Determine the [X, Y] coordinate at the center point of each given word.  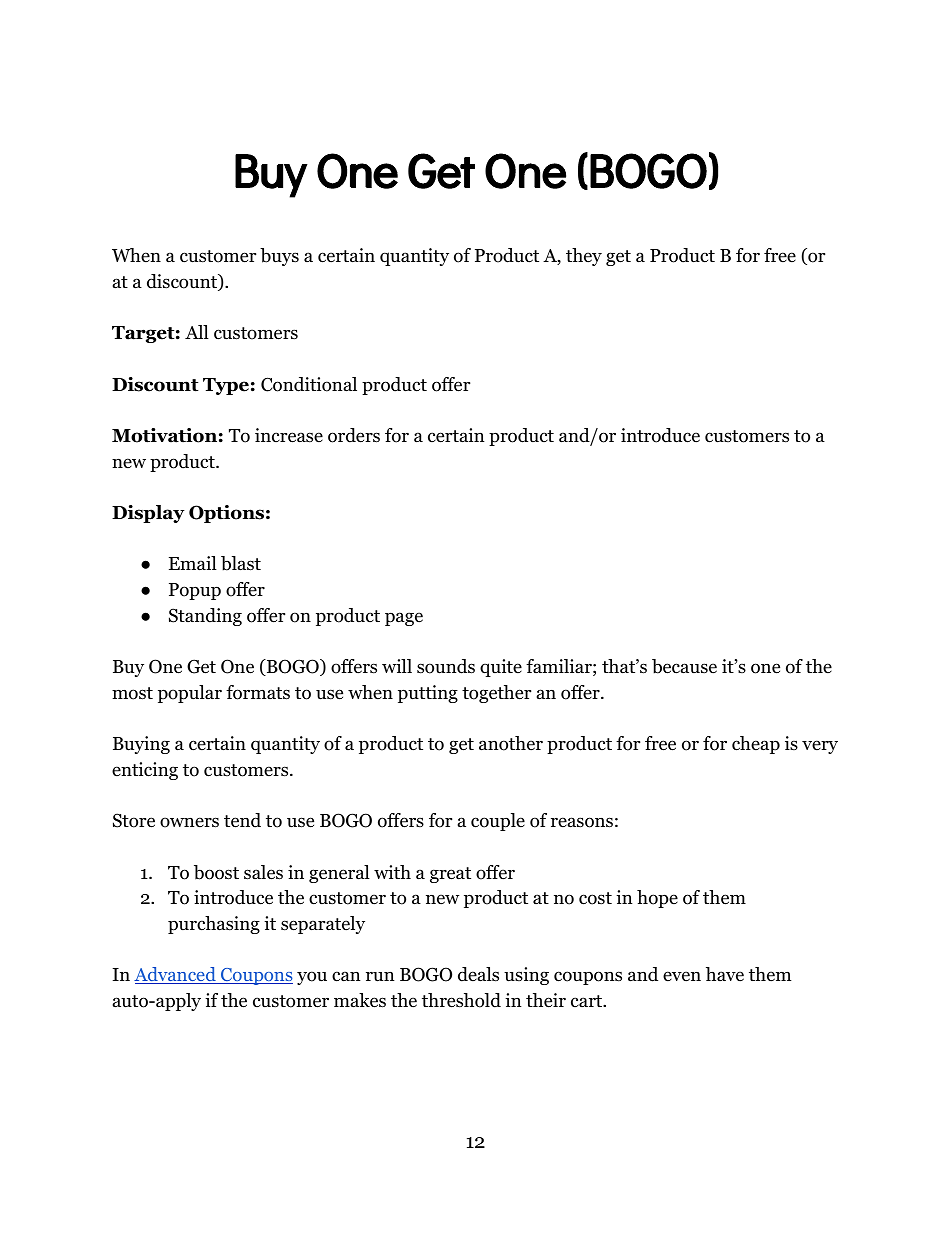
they [584, 257]
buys [279, 257]
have [725, 974]
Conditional [309, 384]
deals [478, 974]
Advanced [176, 975]
